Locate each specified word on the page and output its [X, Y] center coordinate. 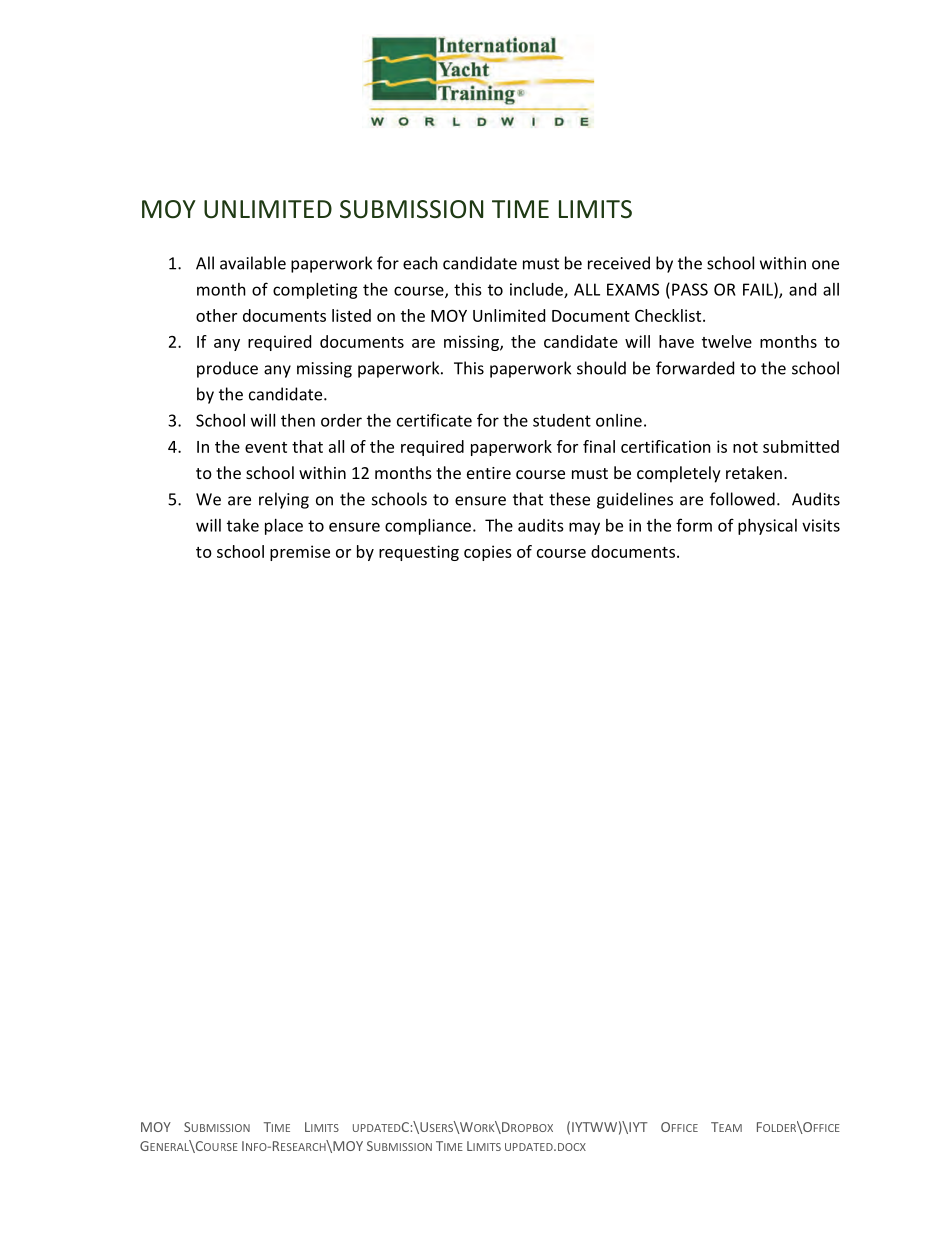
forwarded [695, 368]
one [825, 265]
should [601, 368]
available [253, 263]
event [266, 447]
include [537, 290]
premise [300, 553]
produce [227, 369]
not [745, 447]
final [599, 446]
